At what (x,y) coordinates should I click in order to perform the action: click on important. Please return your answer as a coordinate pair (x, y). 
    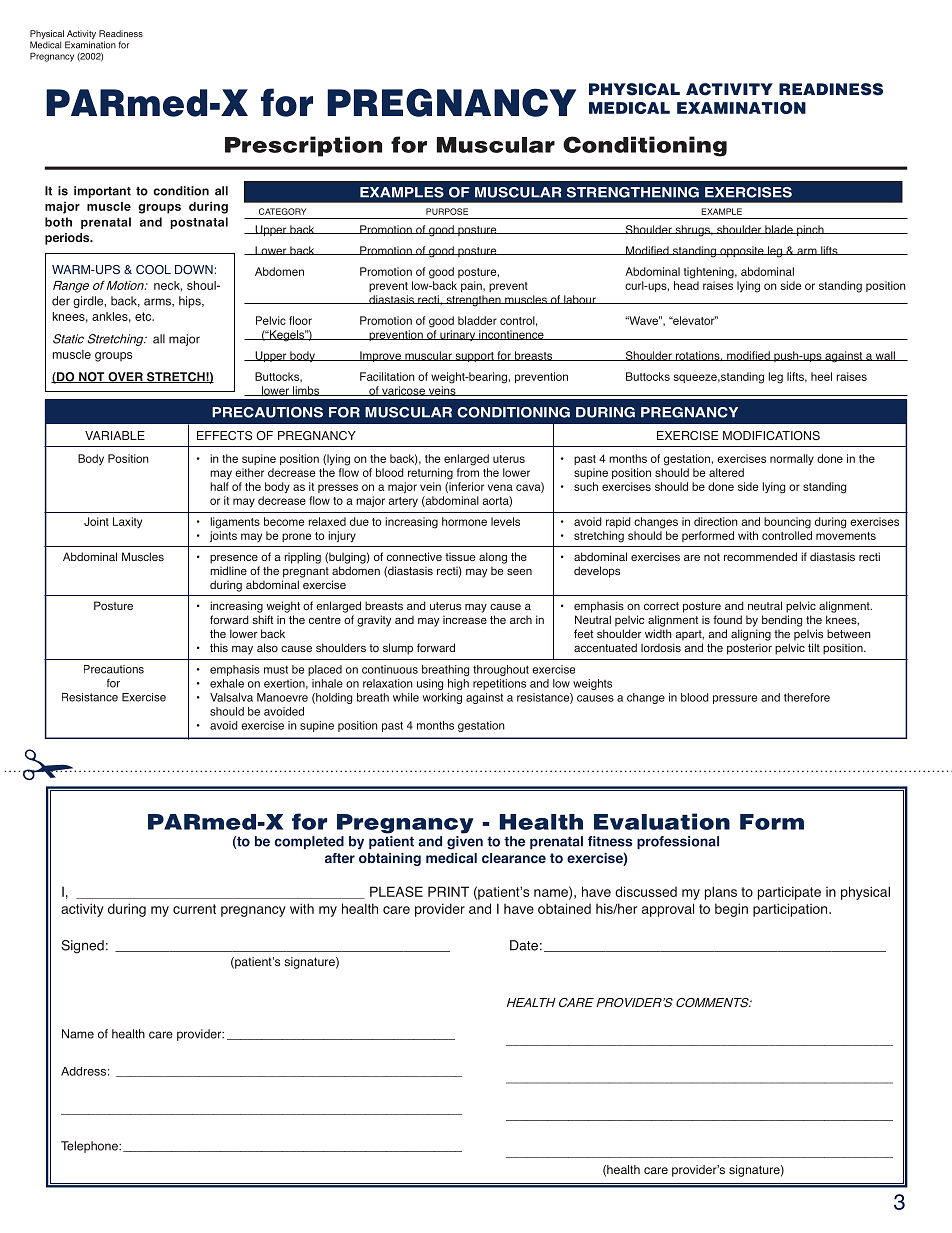
    Looking at the image, I should click on (102, 192).
